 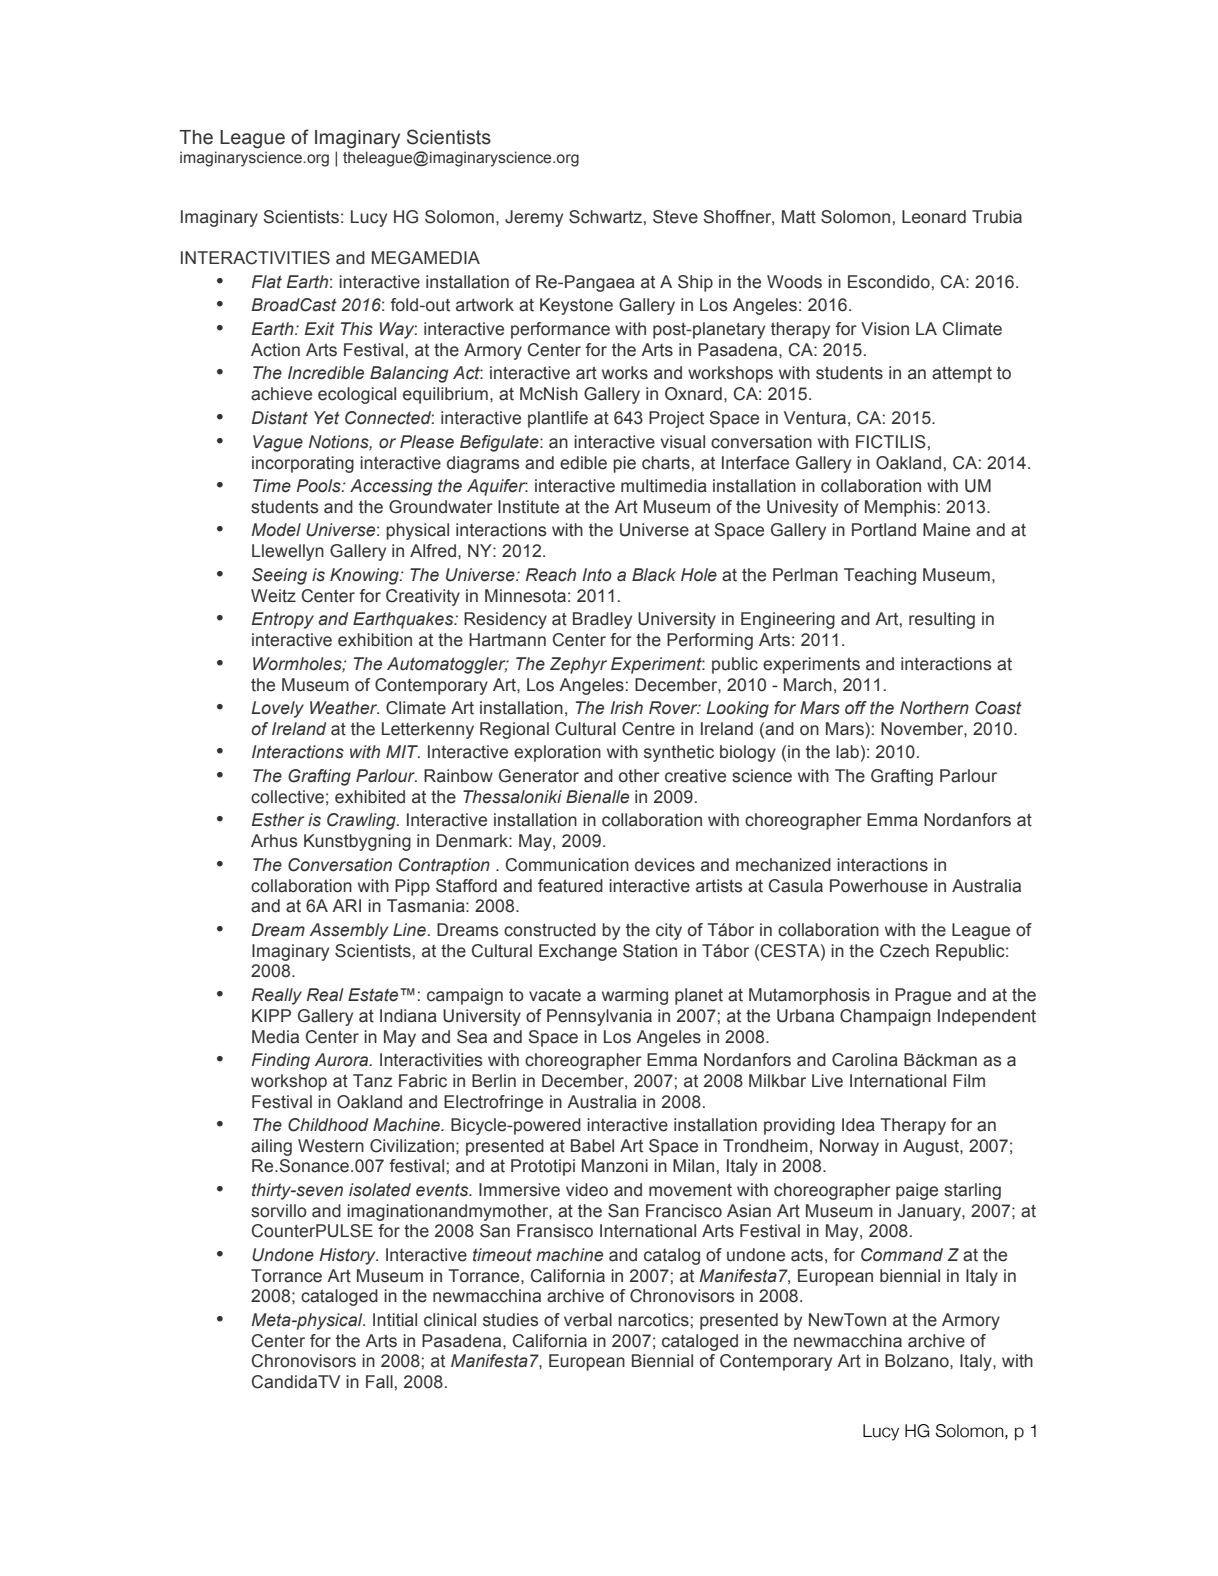 I want to click on creative, so click(x=695, y=776).
